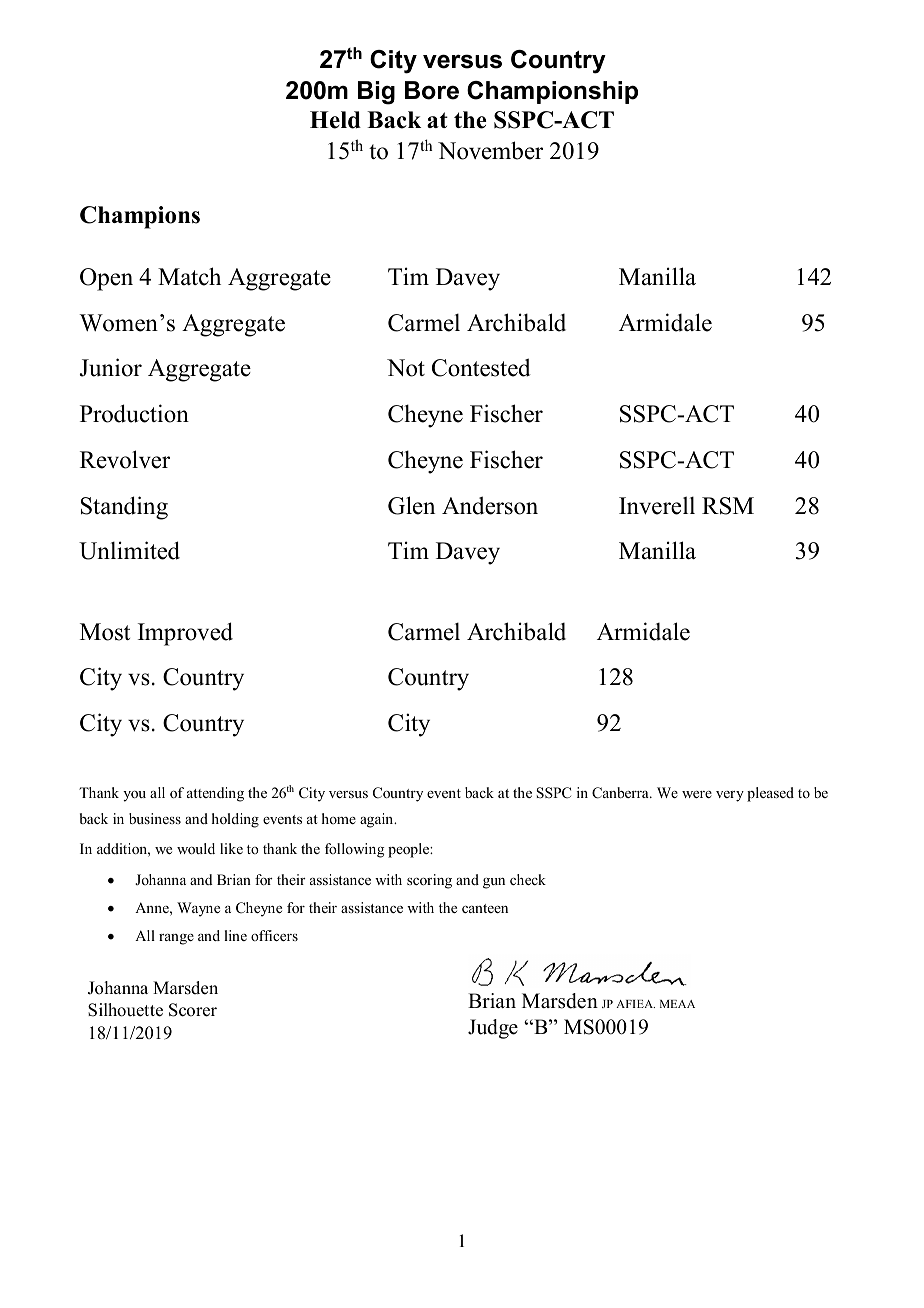 The height and width of the screenshot is (1308, 924). What do you see at coordinates (490, 150) in the screenshot?
I see `November` at bounding box center [490, 150].
